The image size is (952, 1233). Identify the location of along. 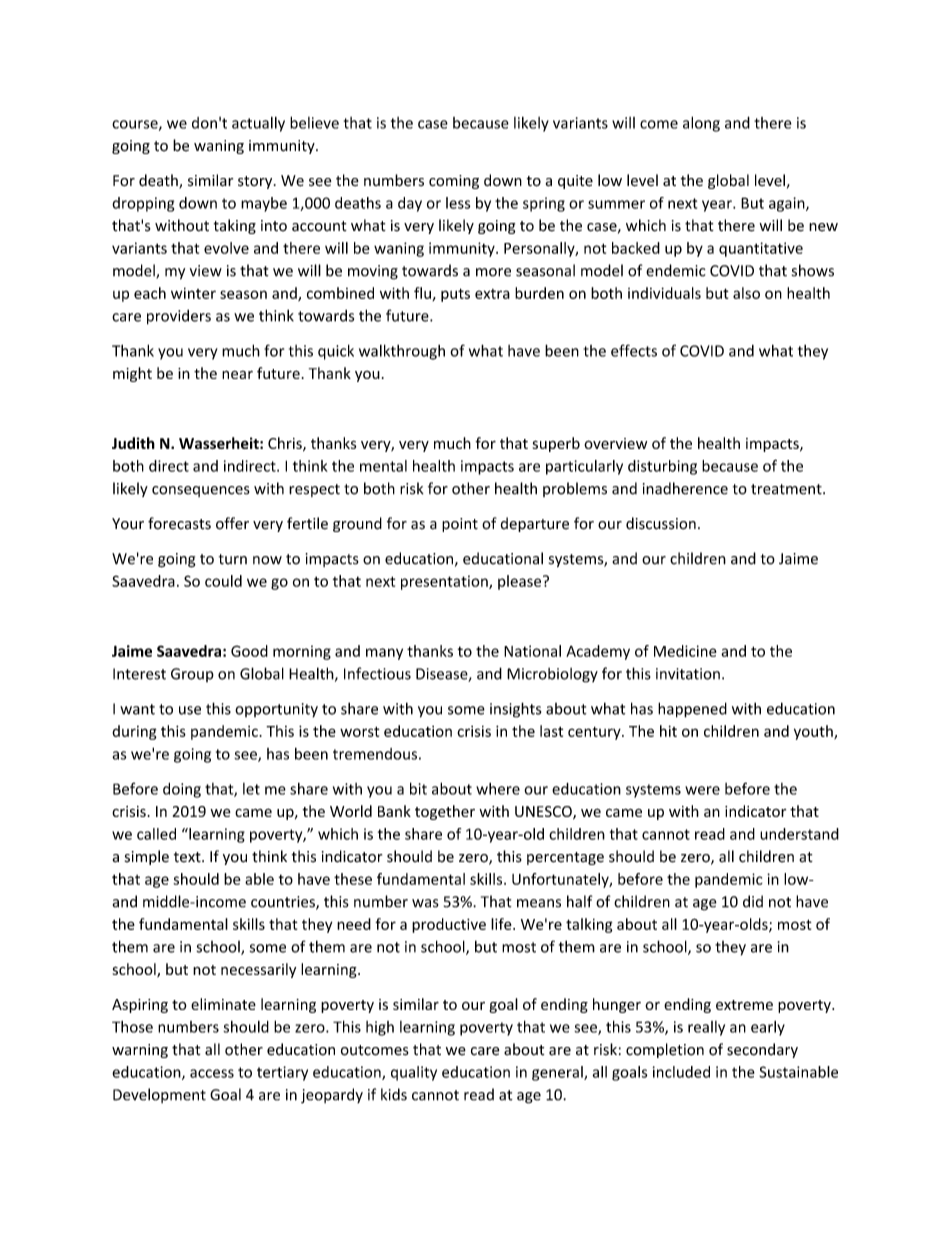
(701, 124).
